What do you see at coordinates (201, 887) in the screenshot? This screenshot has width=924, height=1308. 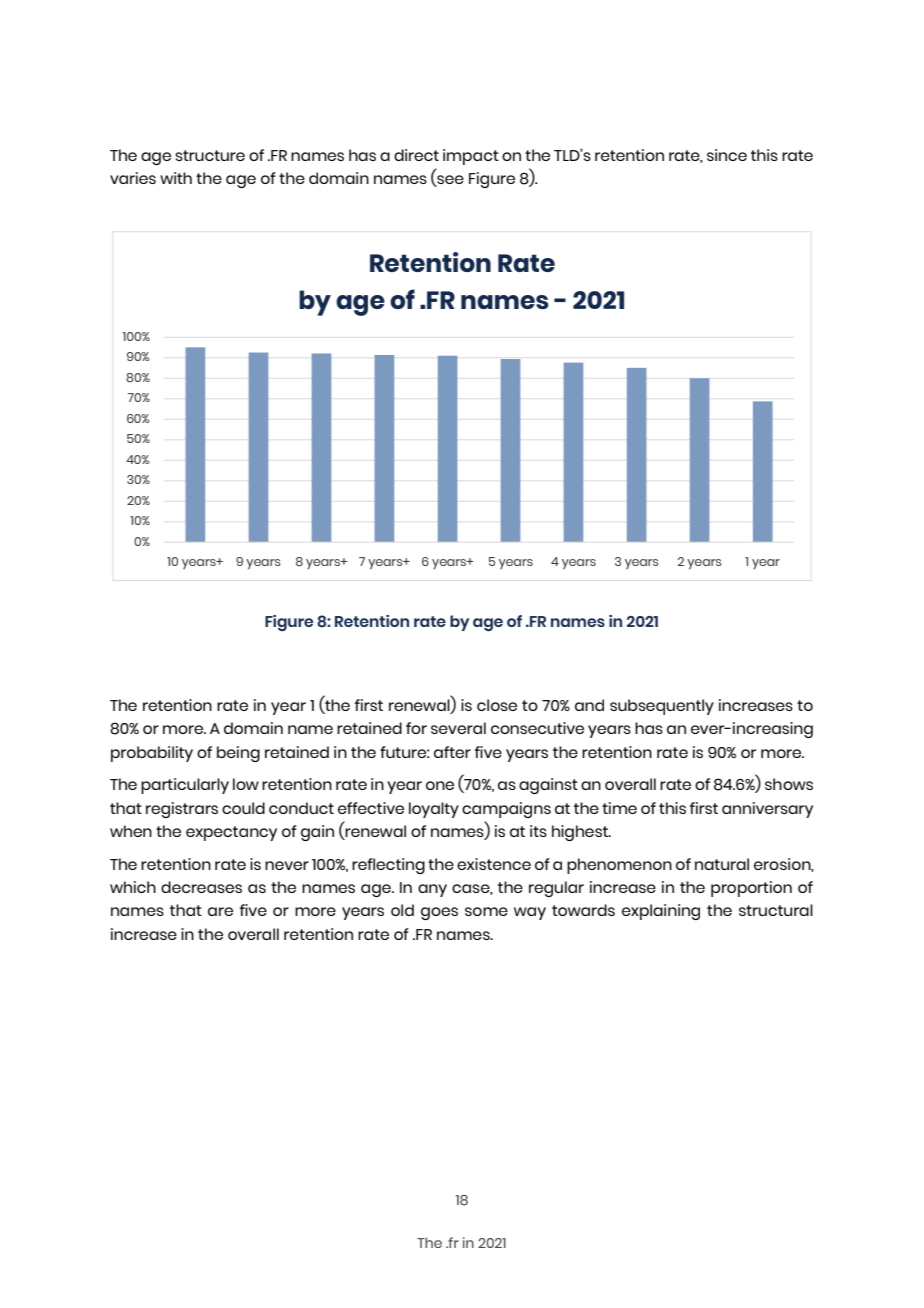 I see `decreases` at bounding box center [201, 887].
